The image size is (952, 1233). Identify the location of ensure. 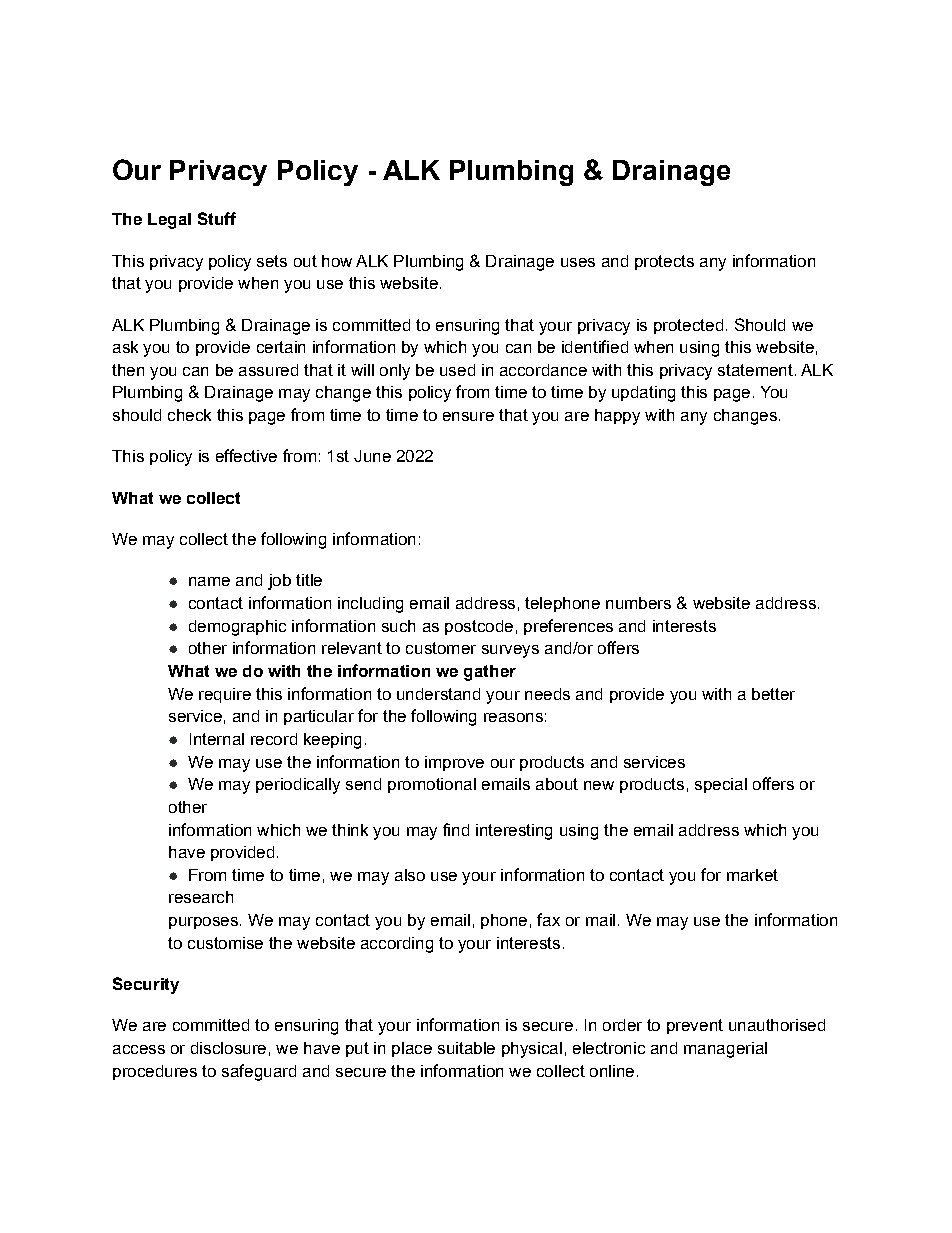
(468, 416).
